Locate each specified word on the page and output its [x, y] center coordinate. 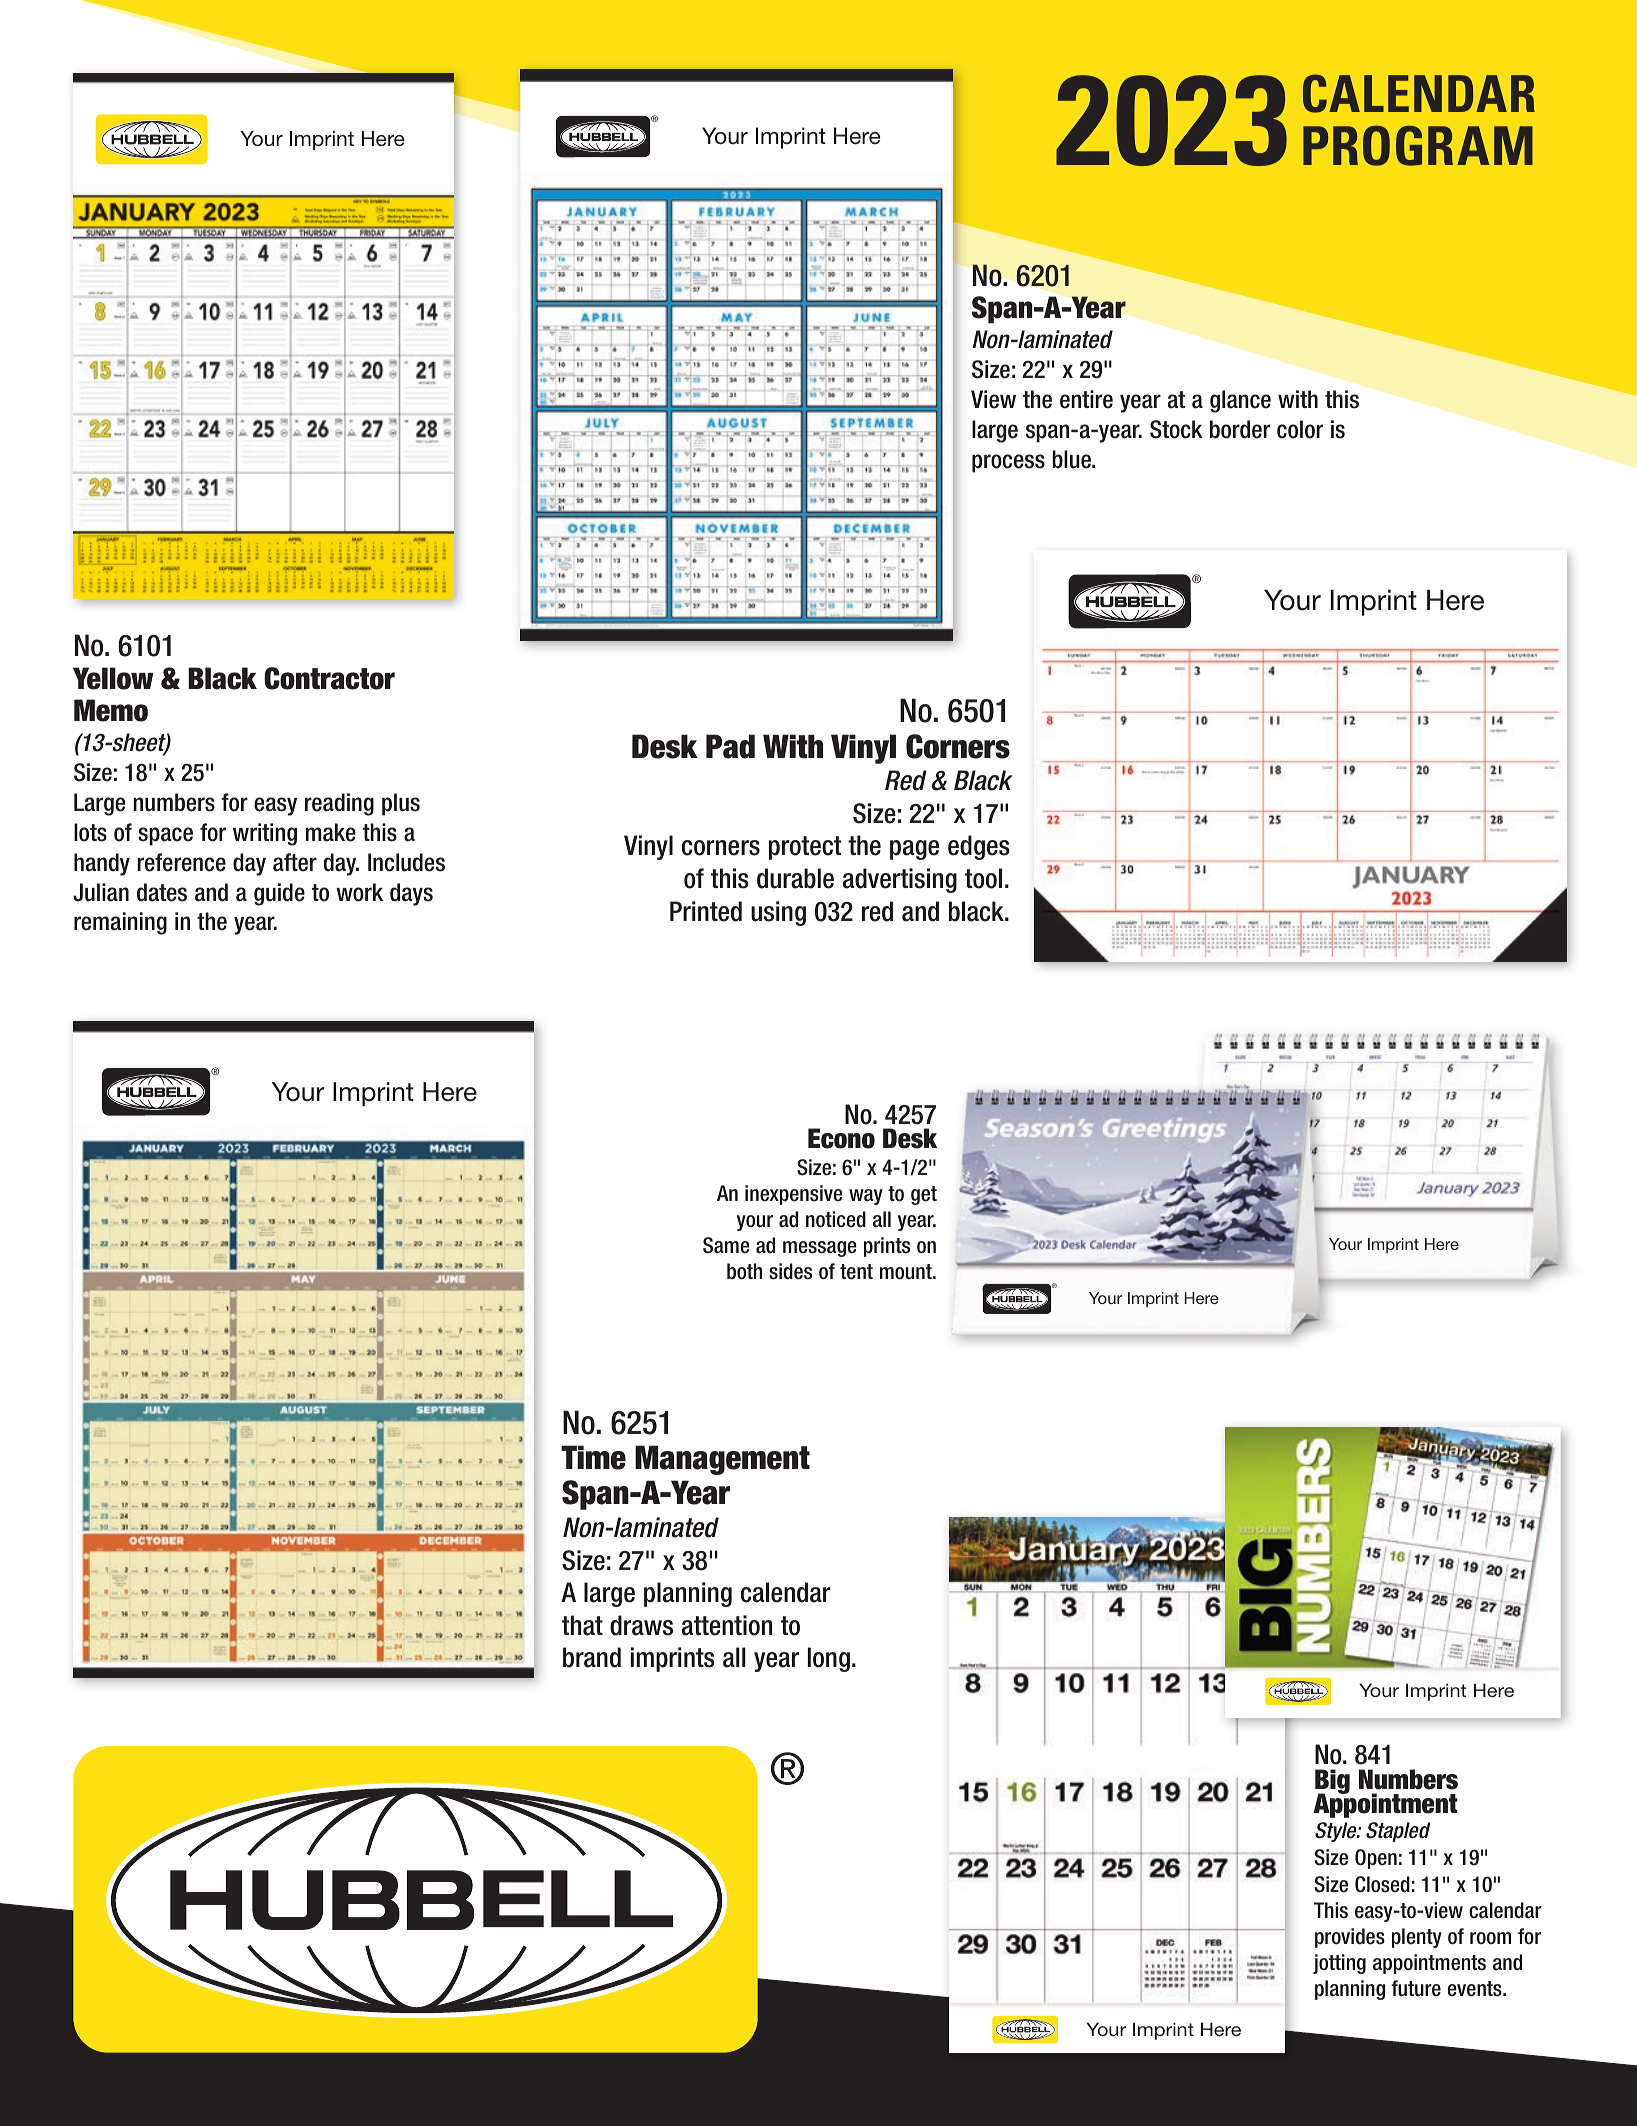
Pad [730, 746]
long [829, 1659]
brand [592, 1657]
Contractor [329, 678]
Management [722, 1460]
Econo [841, 1138]
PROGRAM [1418, 146]
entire [1086, 399]
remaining [120, 923]
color [1300, 429]
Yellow [113, 678]
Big [1332, 1783]
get [924, 1195]
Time [593, 1457]
